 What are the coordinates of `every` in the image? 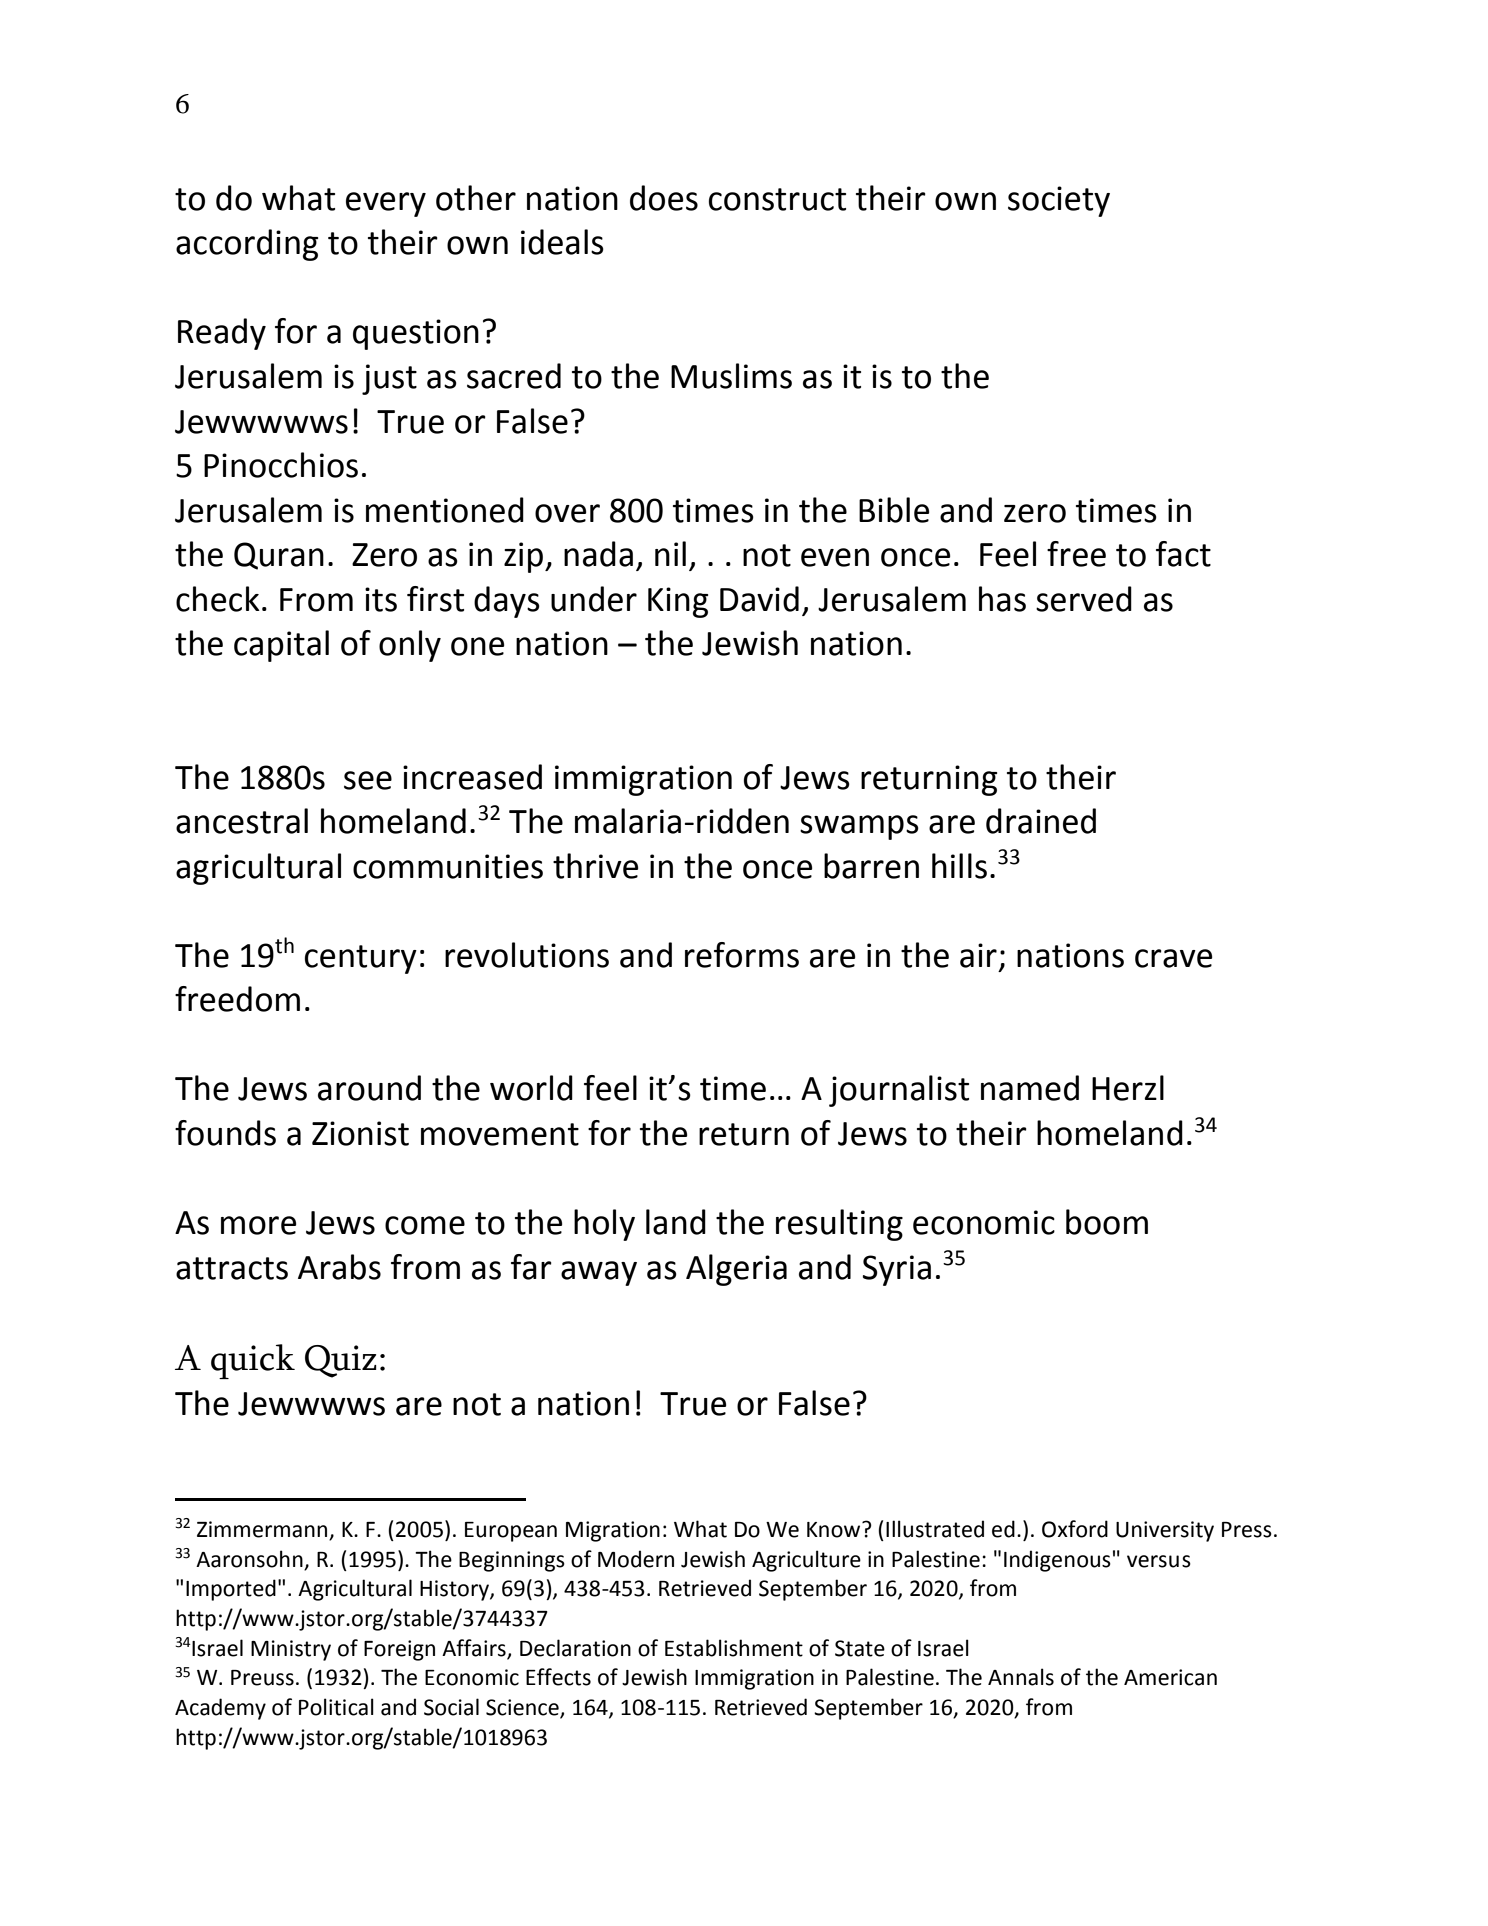 It's located at (386, 204).
